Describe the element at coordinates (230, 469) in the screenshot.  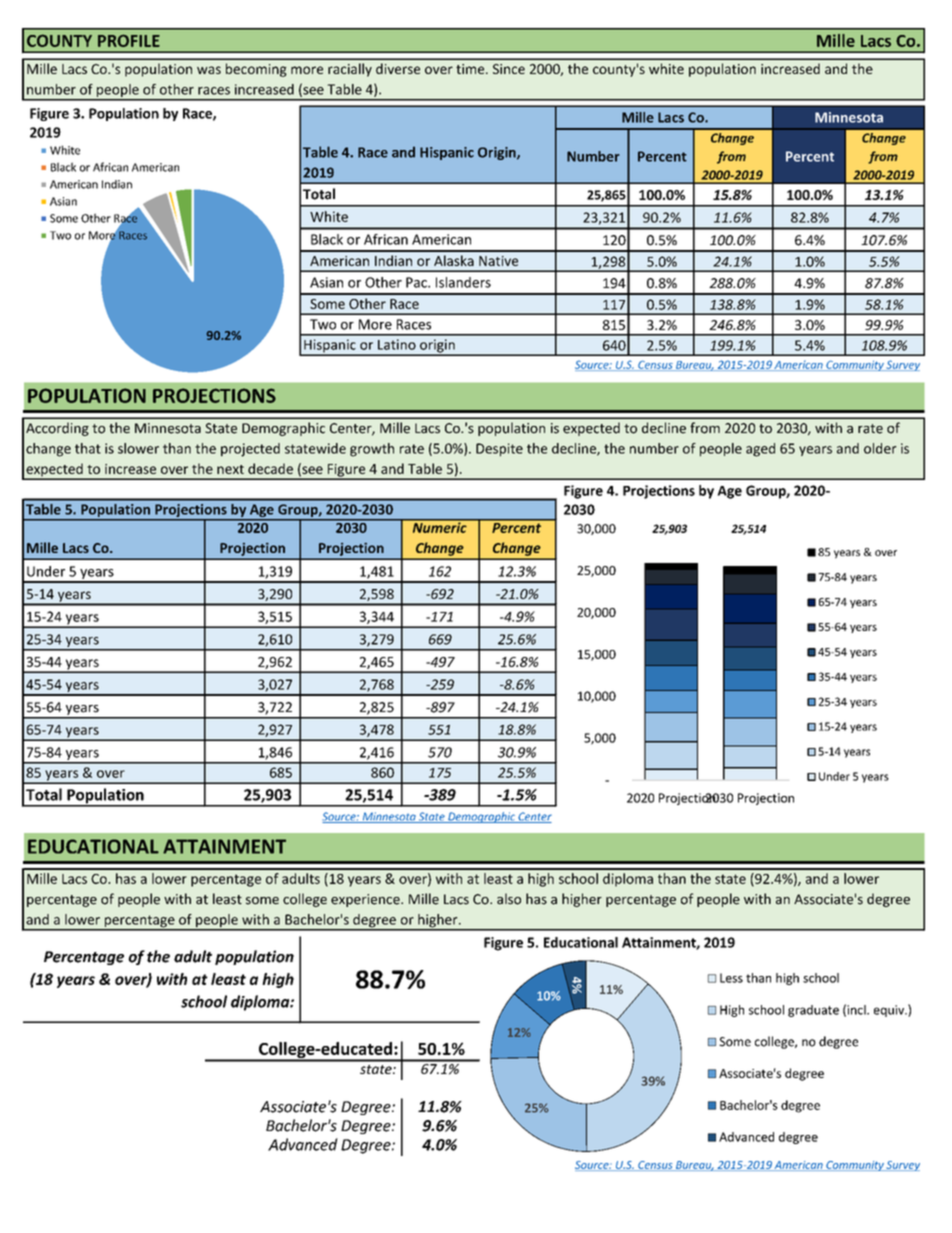
I see `next` at that location.
